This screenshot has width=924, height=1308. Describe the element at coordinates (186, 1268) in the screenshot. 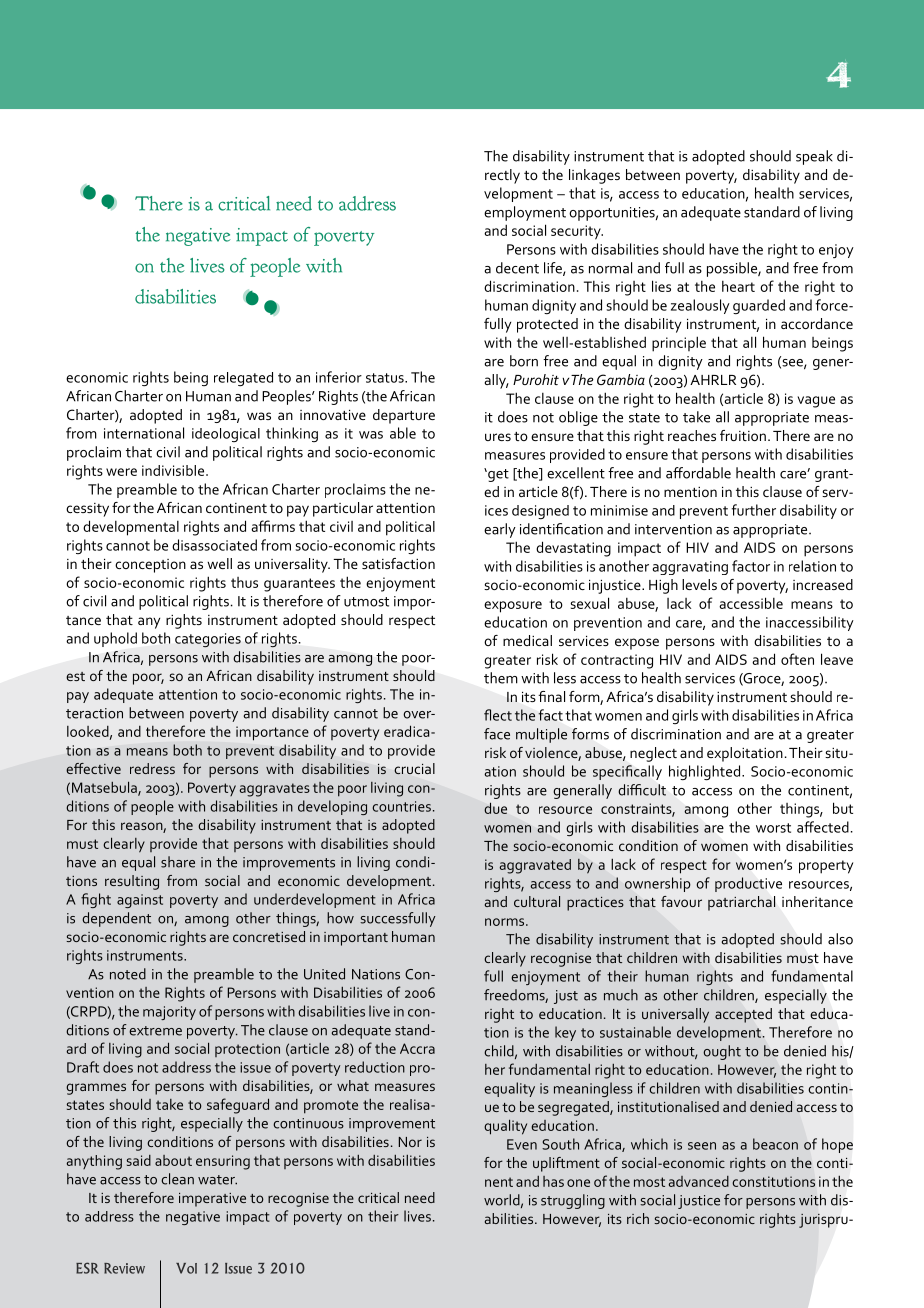

I see `Vol` at that location.
